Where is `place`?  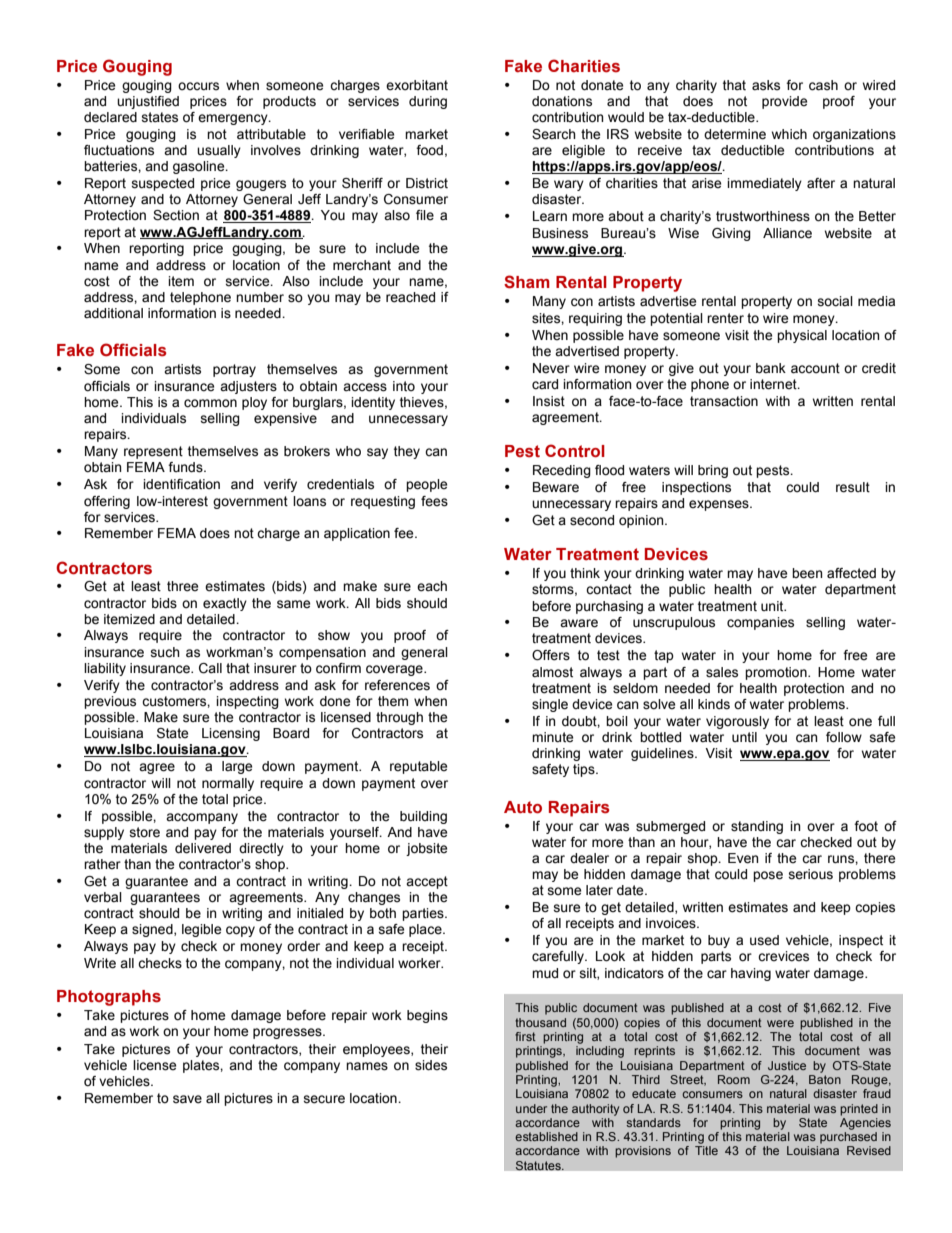
place is located at coordinates (426, 930).
